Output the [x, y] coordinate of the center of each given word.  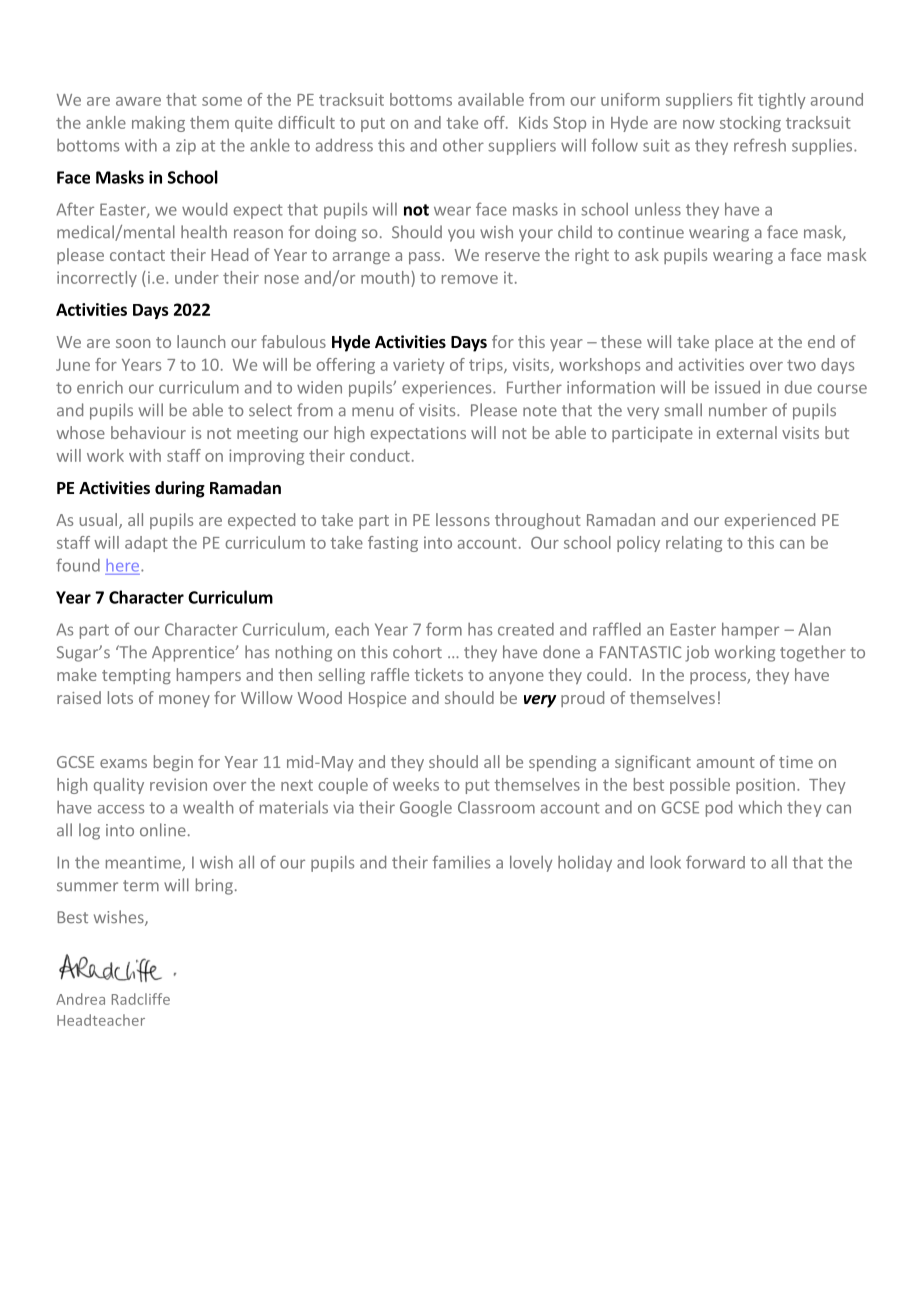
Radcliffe [141, 999]
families [461, 862]
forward [715, 862]
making [158, 124]
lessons [463, 519]
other [463, 145]
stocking [750, 124]
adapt [146, 544]
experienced [770, 521]
